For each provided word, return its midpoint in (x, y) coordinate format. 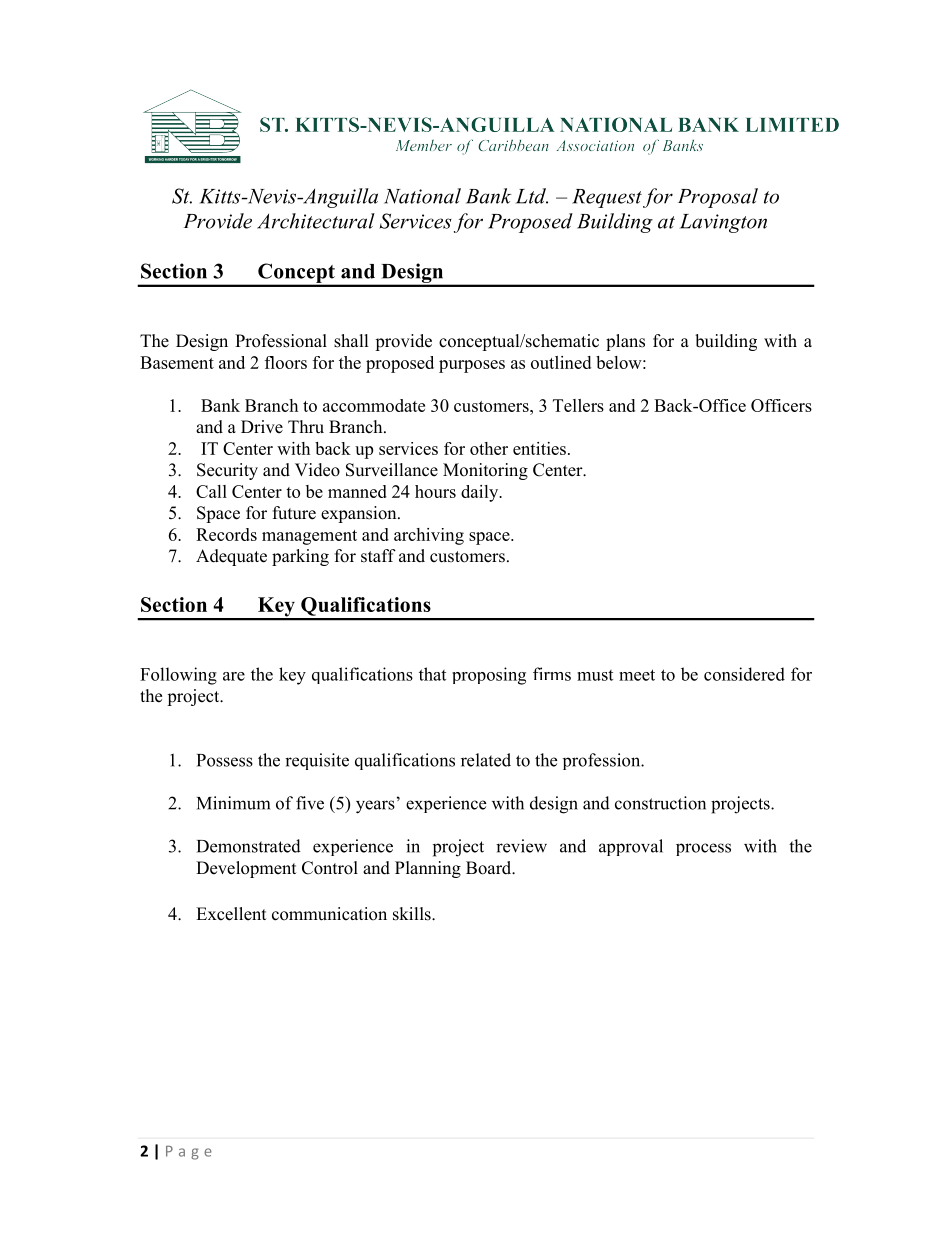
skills (413, 914)
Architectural (316, 221)
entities (539, 448)
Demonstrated (249, 846)
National (422, 196)
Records (226, 534)
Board (490, 868)
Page (189, 1153)
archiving (429, 536)
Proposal (718, 198)
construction (660, 803)
